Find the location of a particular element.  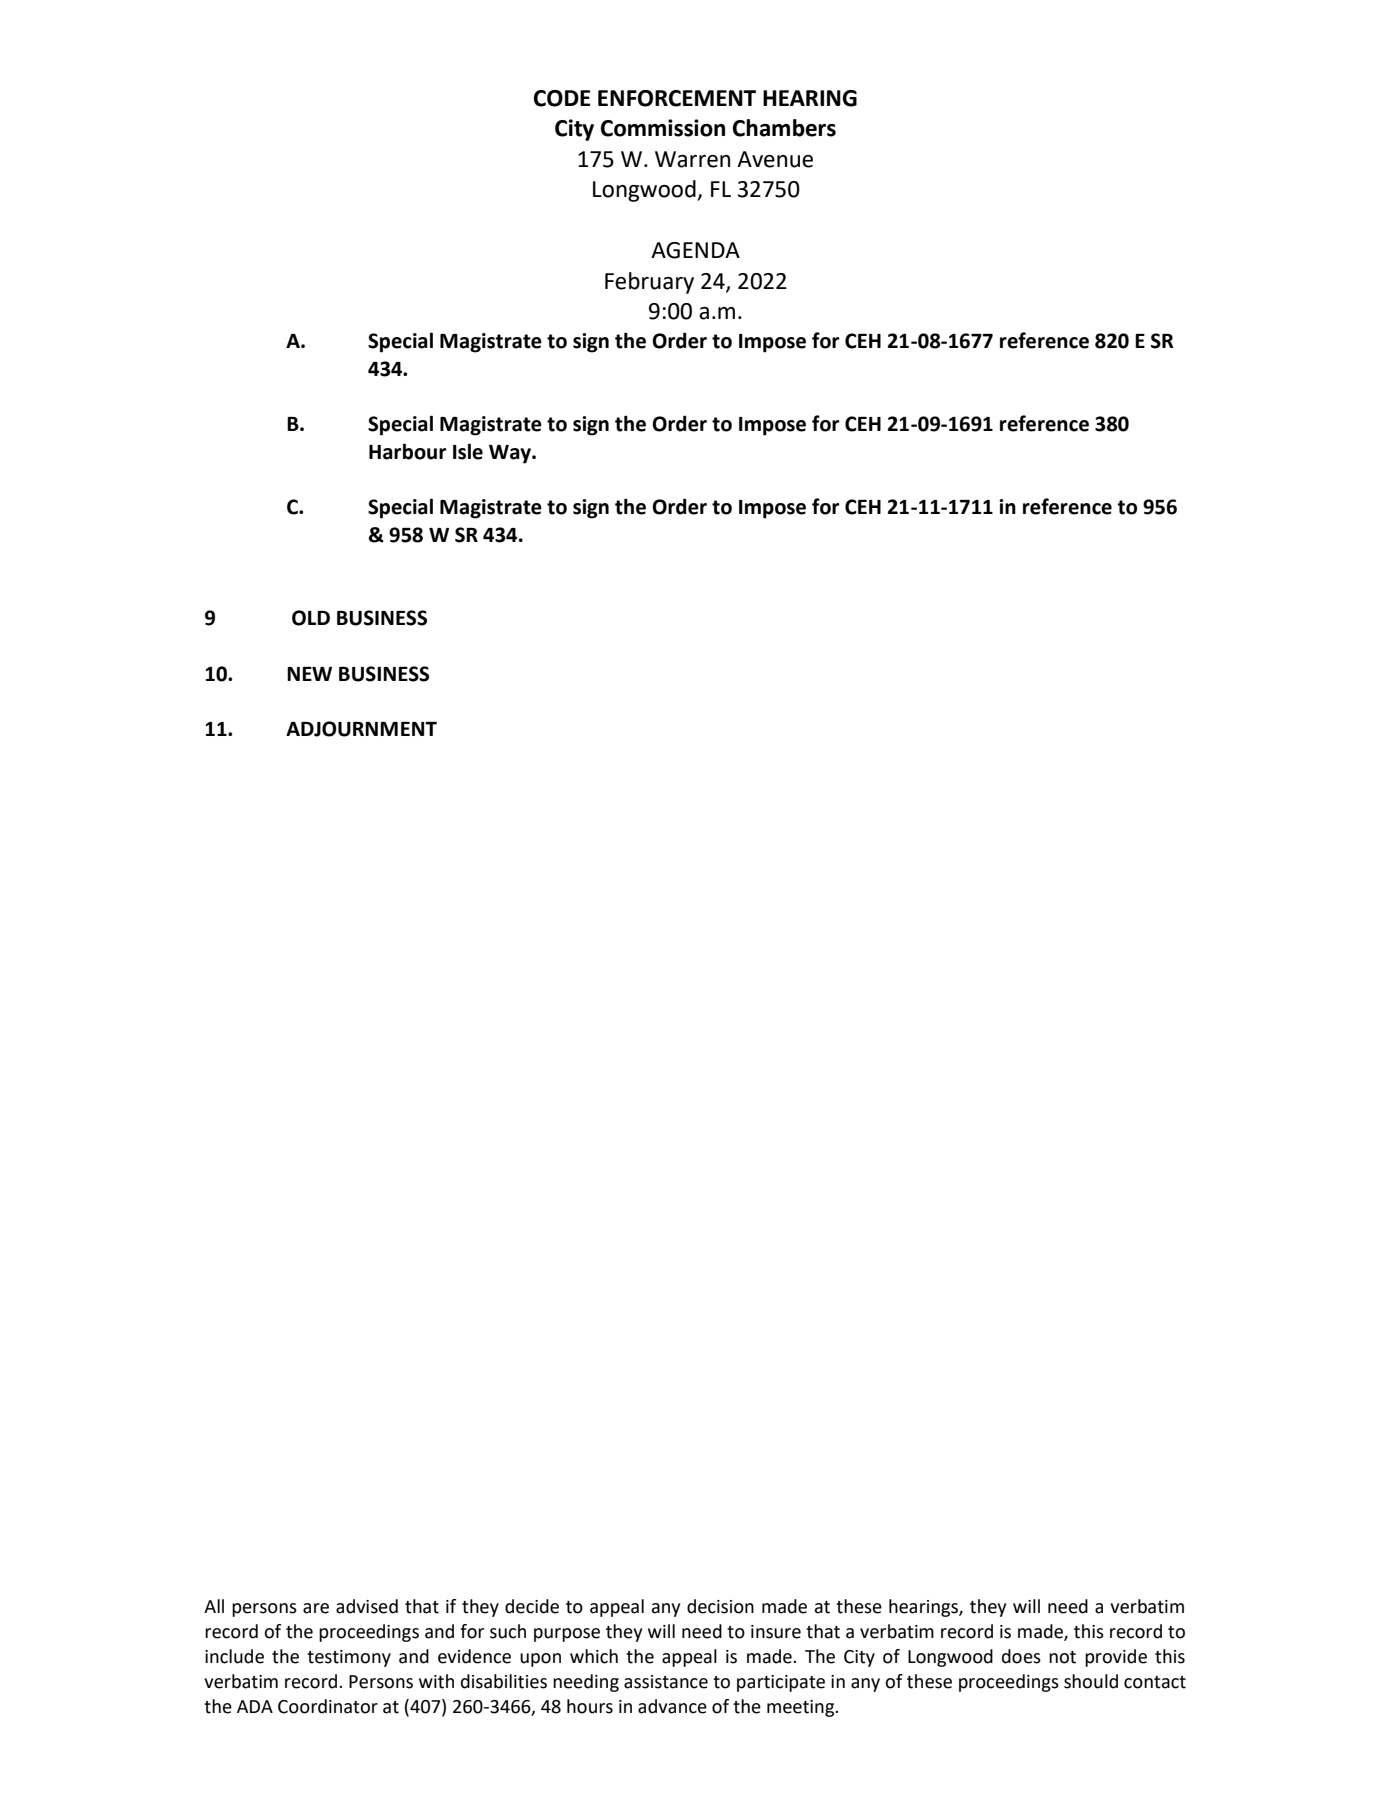

Warren is located at coordinates (692, 159).
